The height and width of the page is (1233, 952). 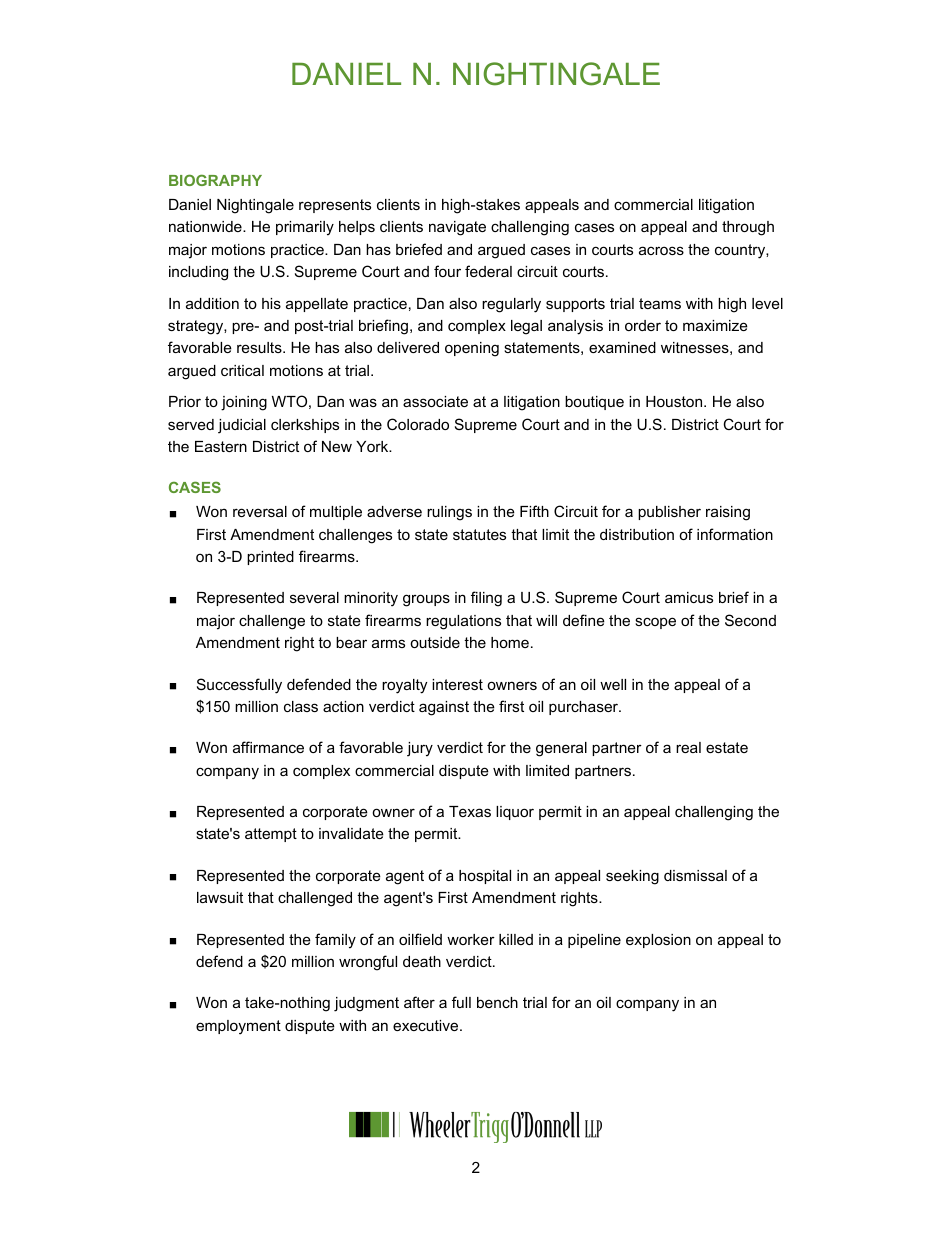 I want to click on amicus, so click(x=689, y=597).
